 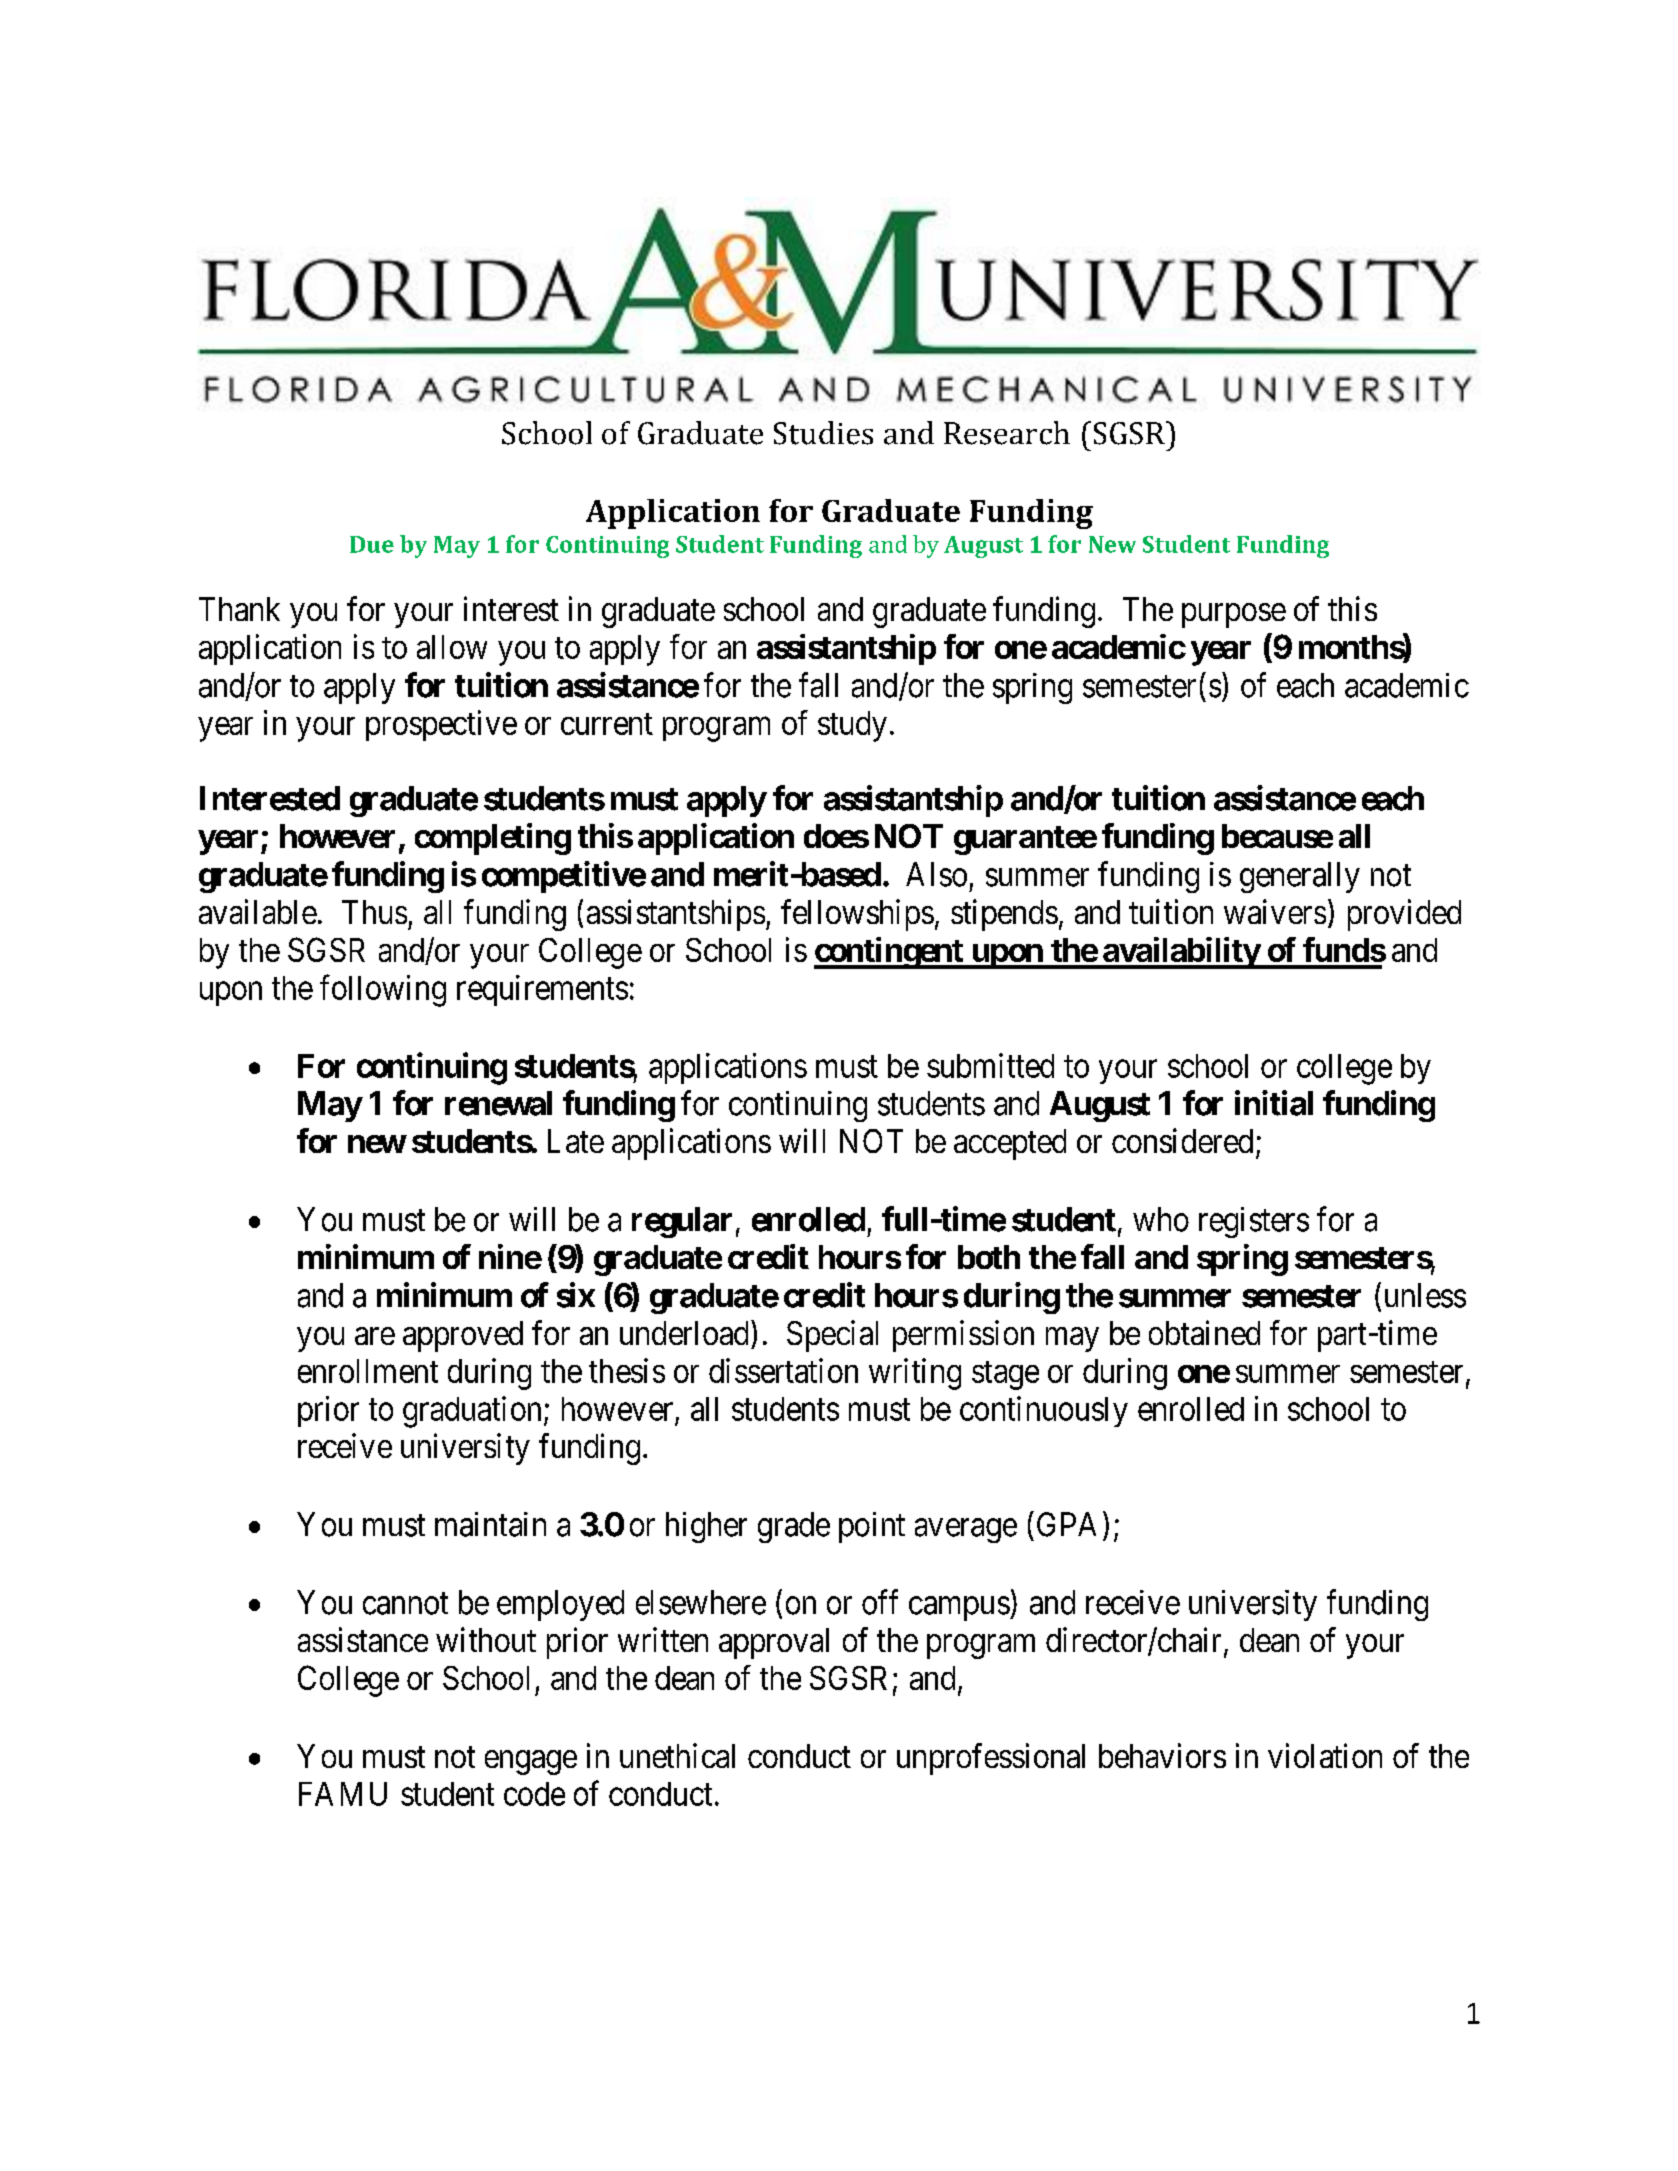 What do you see at coordinates (823, 433) in the image?
I see `Studies` at bounding box center [823, 433].
